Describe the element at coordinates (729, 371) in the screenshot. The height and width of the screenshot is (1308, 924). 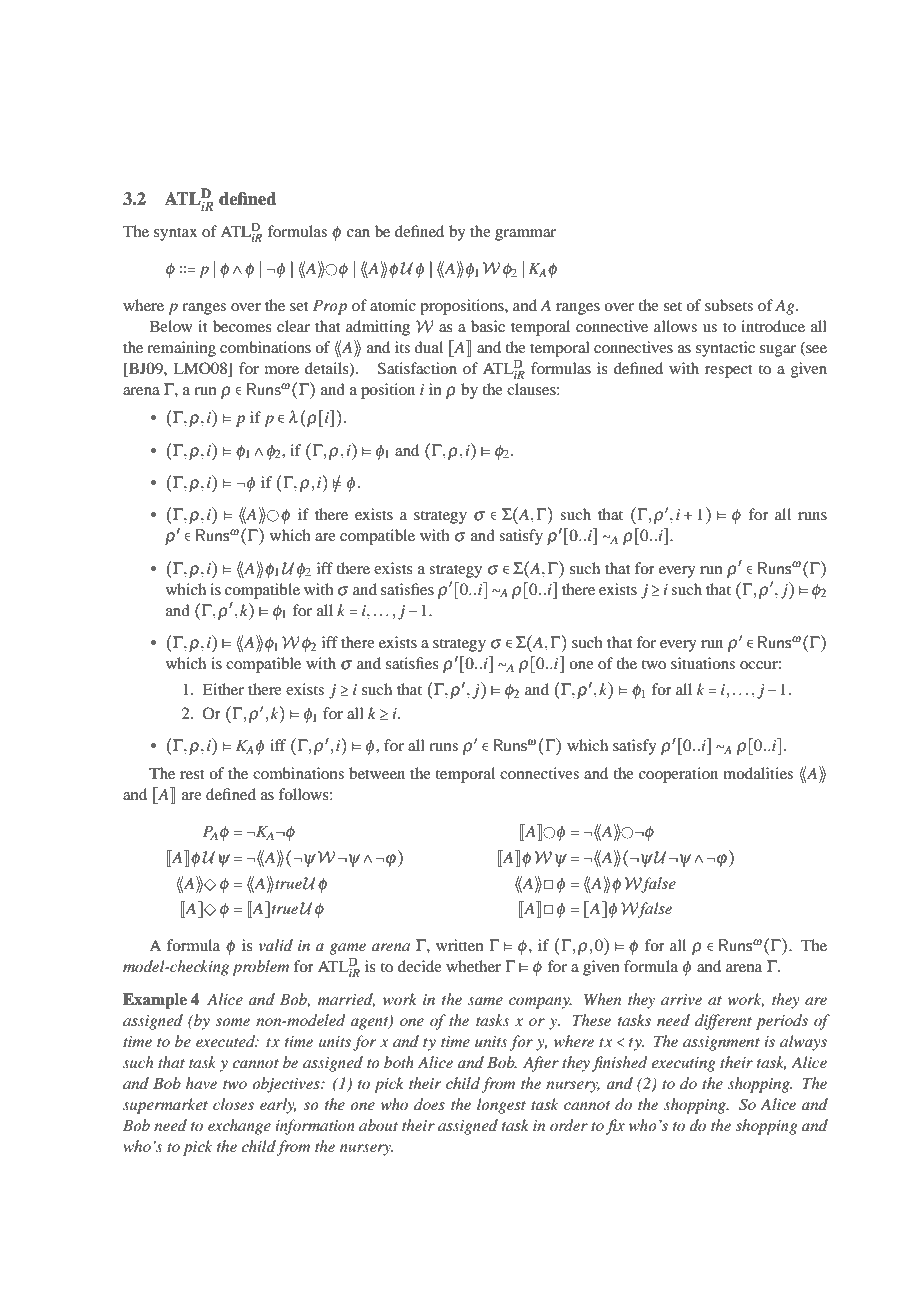
I see `respect` at that location.
